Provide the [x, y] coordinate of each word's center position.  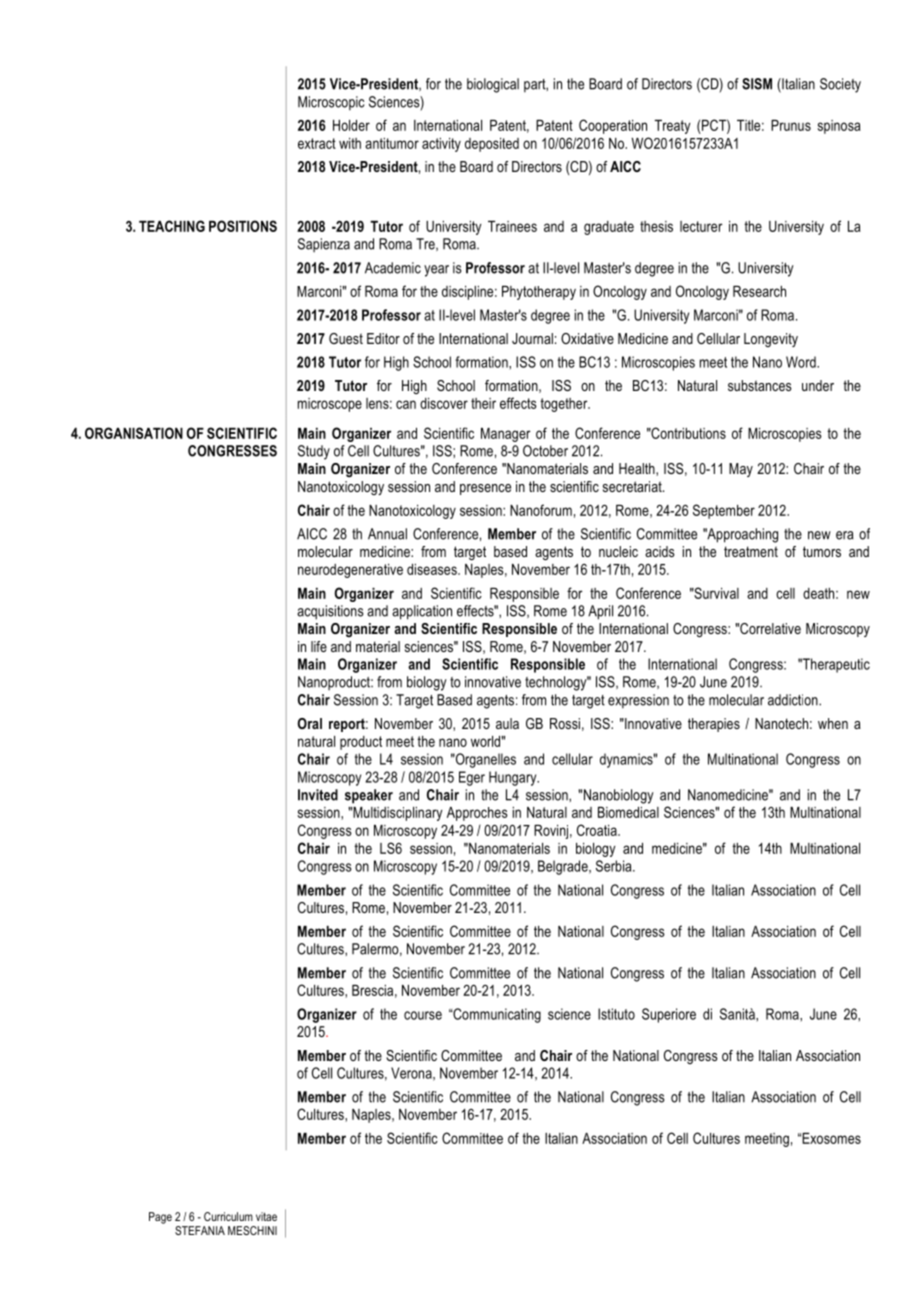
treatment [751, 551]
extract [317, 143]
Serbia [615, 866]
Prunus [791, 125]
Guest [346, 338]
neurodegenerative [350, 571]
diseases [433, 569]
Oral [310, 723]
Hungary [514, 778]
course [423, 1015]
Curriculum [228, 1216]
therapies [714, 725]
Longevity [771, 340]
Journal [532, 338]
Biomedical [628, 812]
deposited [492, 145]
